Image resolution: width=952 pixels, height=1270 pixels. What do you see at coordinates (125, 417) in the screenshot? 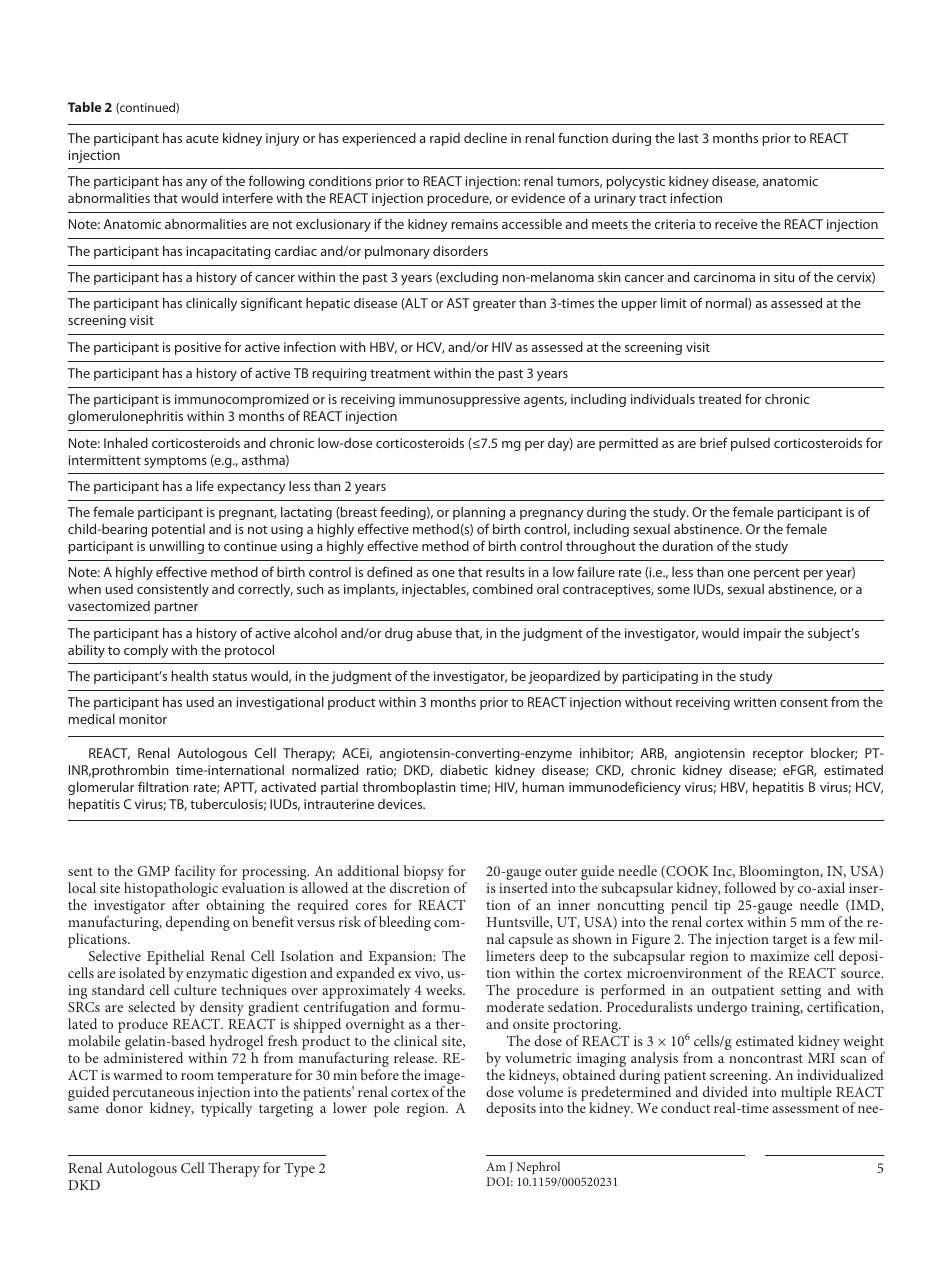
I see `glomerulonephritis` at bounding box center [125, 417].
